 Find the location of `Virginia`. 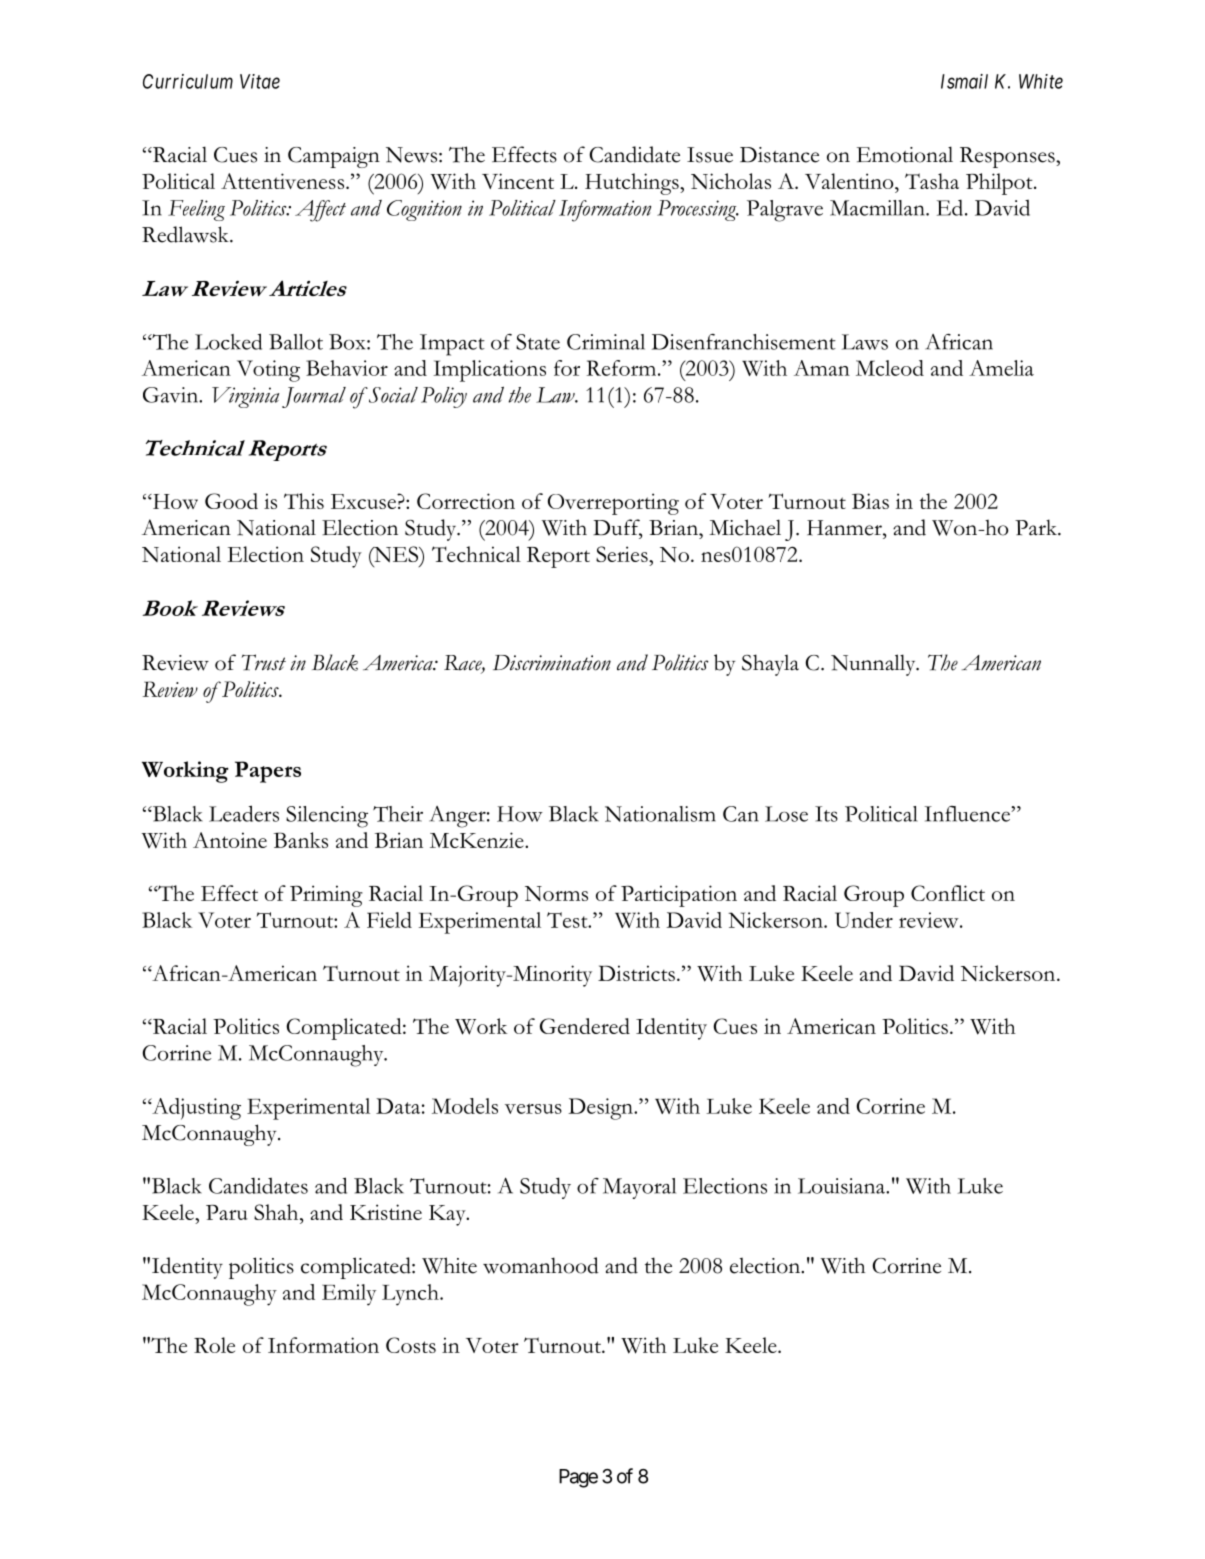

Virginia is located at coordinates (246, 397).
